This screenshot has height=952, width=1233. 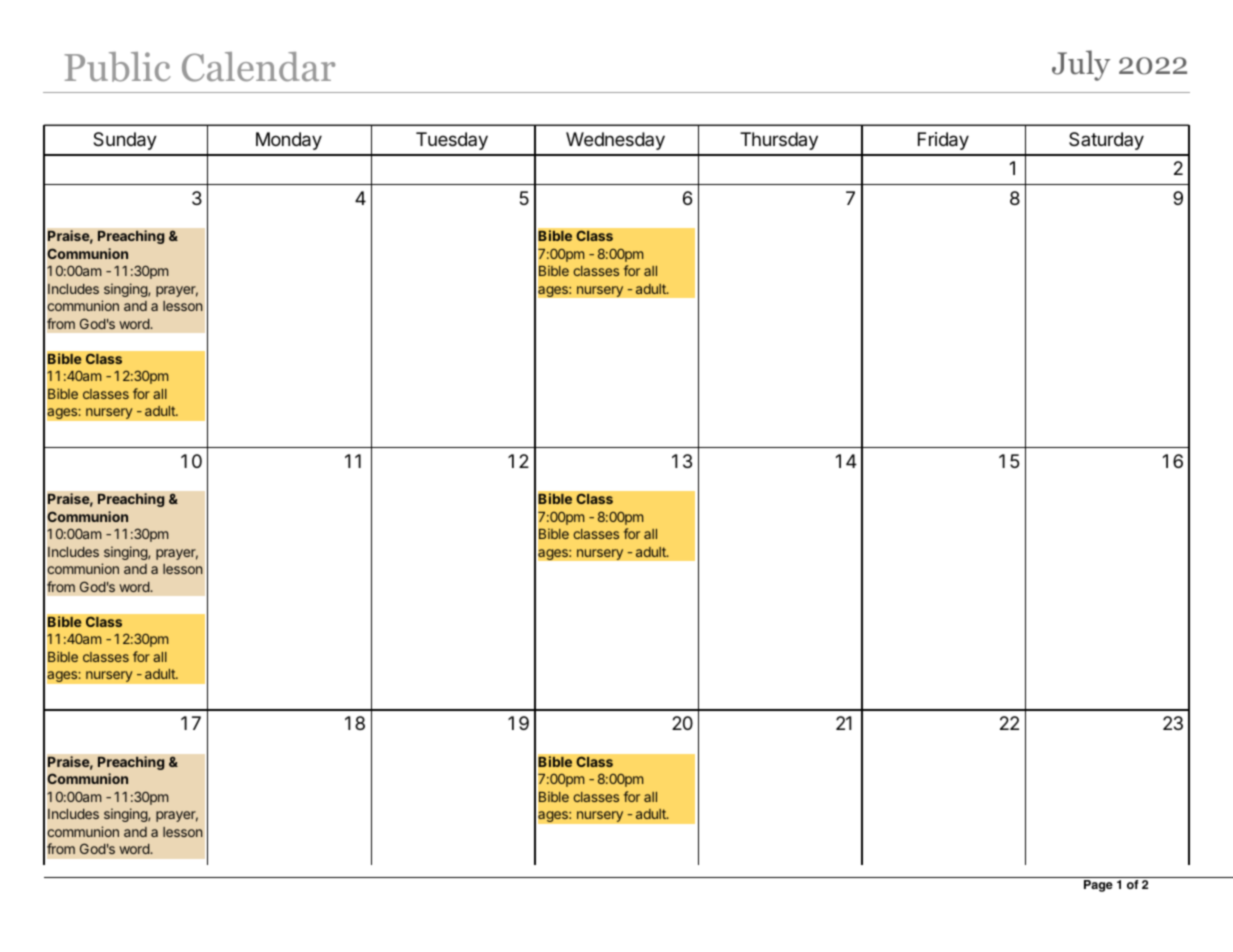 What do you see at coordinates (117, 67) in the screenshot?
I see `Public` at bounding box center [117, 67].
